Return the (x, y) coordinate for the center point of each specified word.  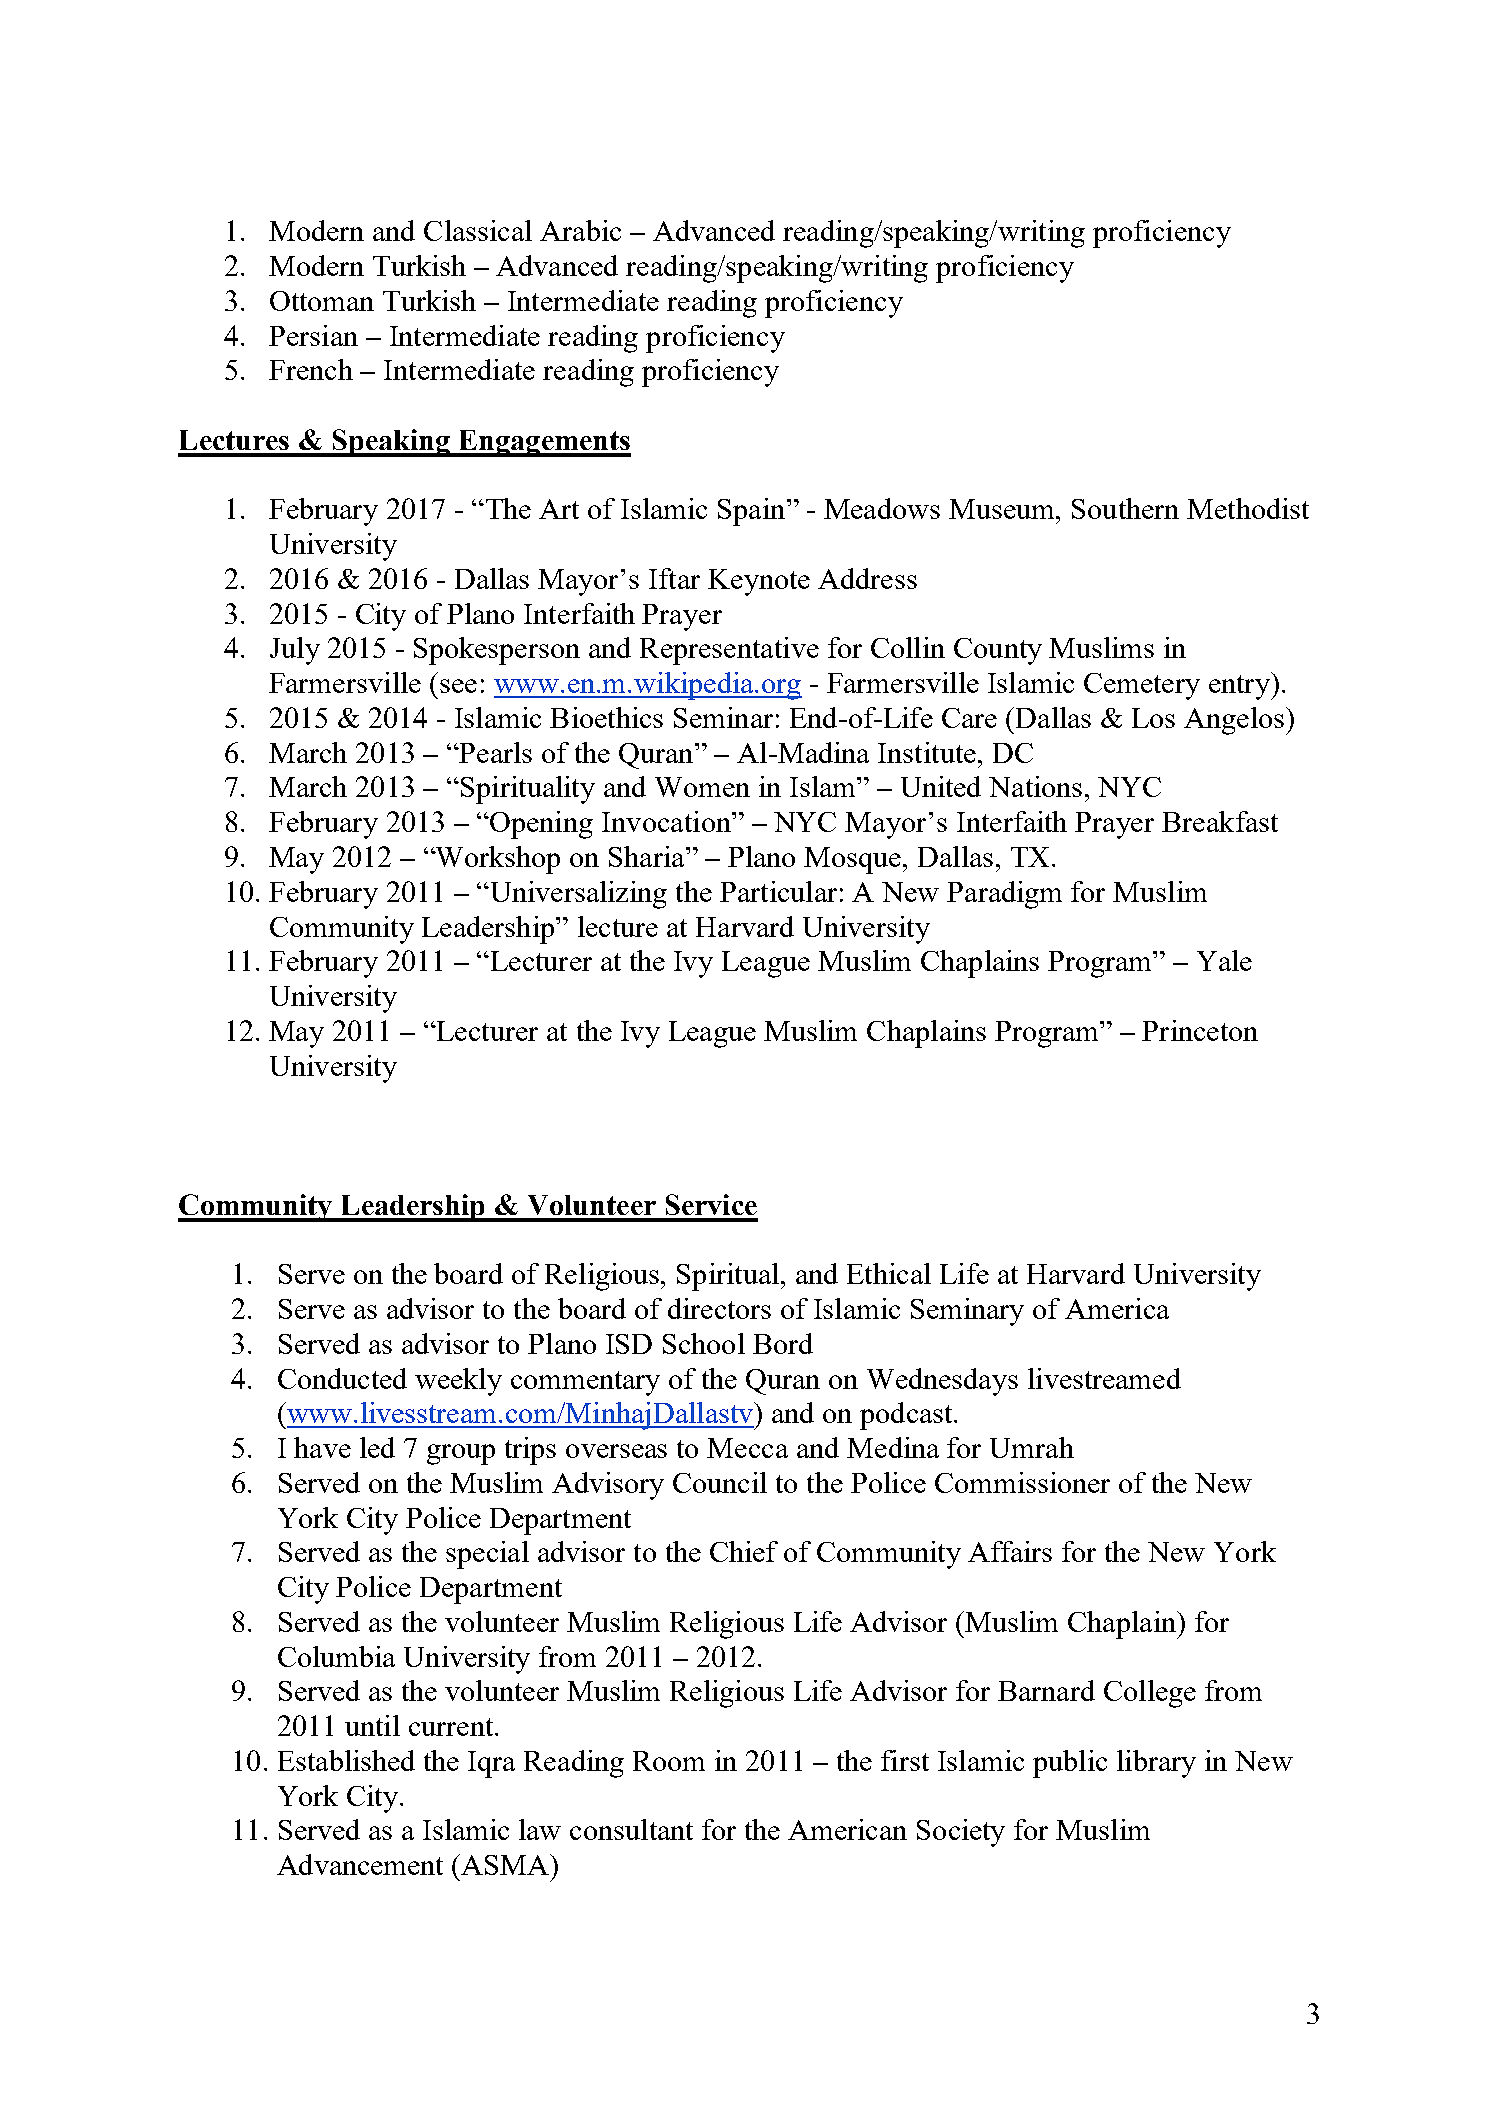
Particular (778, 891)
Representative (729, 651)
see (458, 686)
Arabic (580, 230)
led (377, 1447)
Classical (478, 230)
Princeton (1200, 1030)
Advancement (360, 1864)
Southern (1125, 508)
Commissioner (1022, 1482)
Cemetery (1142, 686)
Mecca (747, 1448)
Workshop (497, 860)
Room (669, 1761)
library (1156, 1764)
